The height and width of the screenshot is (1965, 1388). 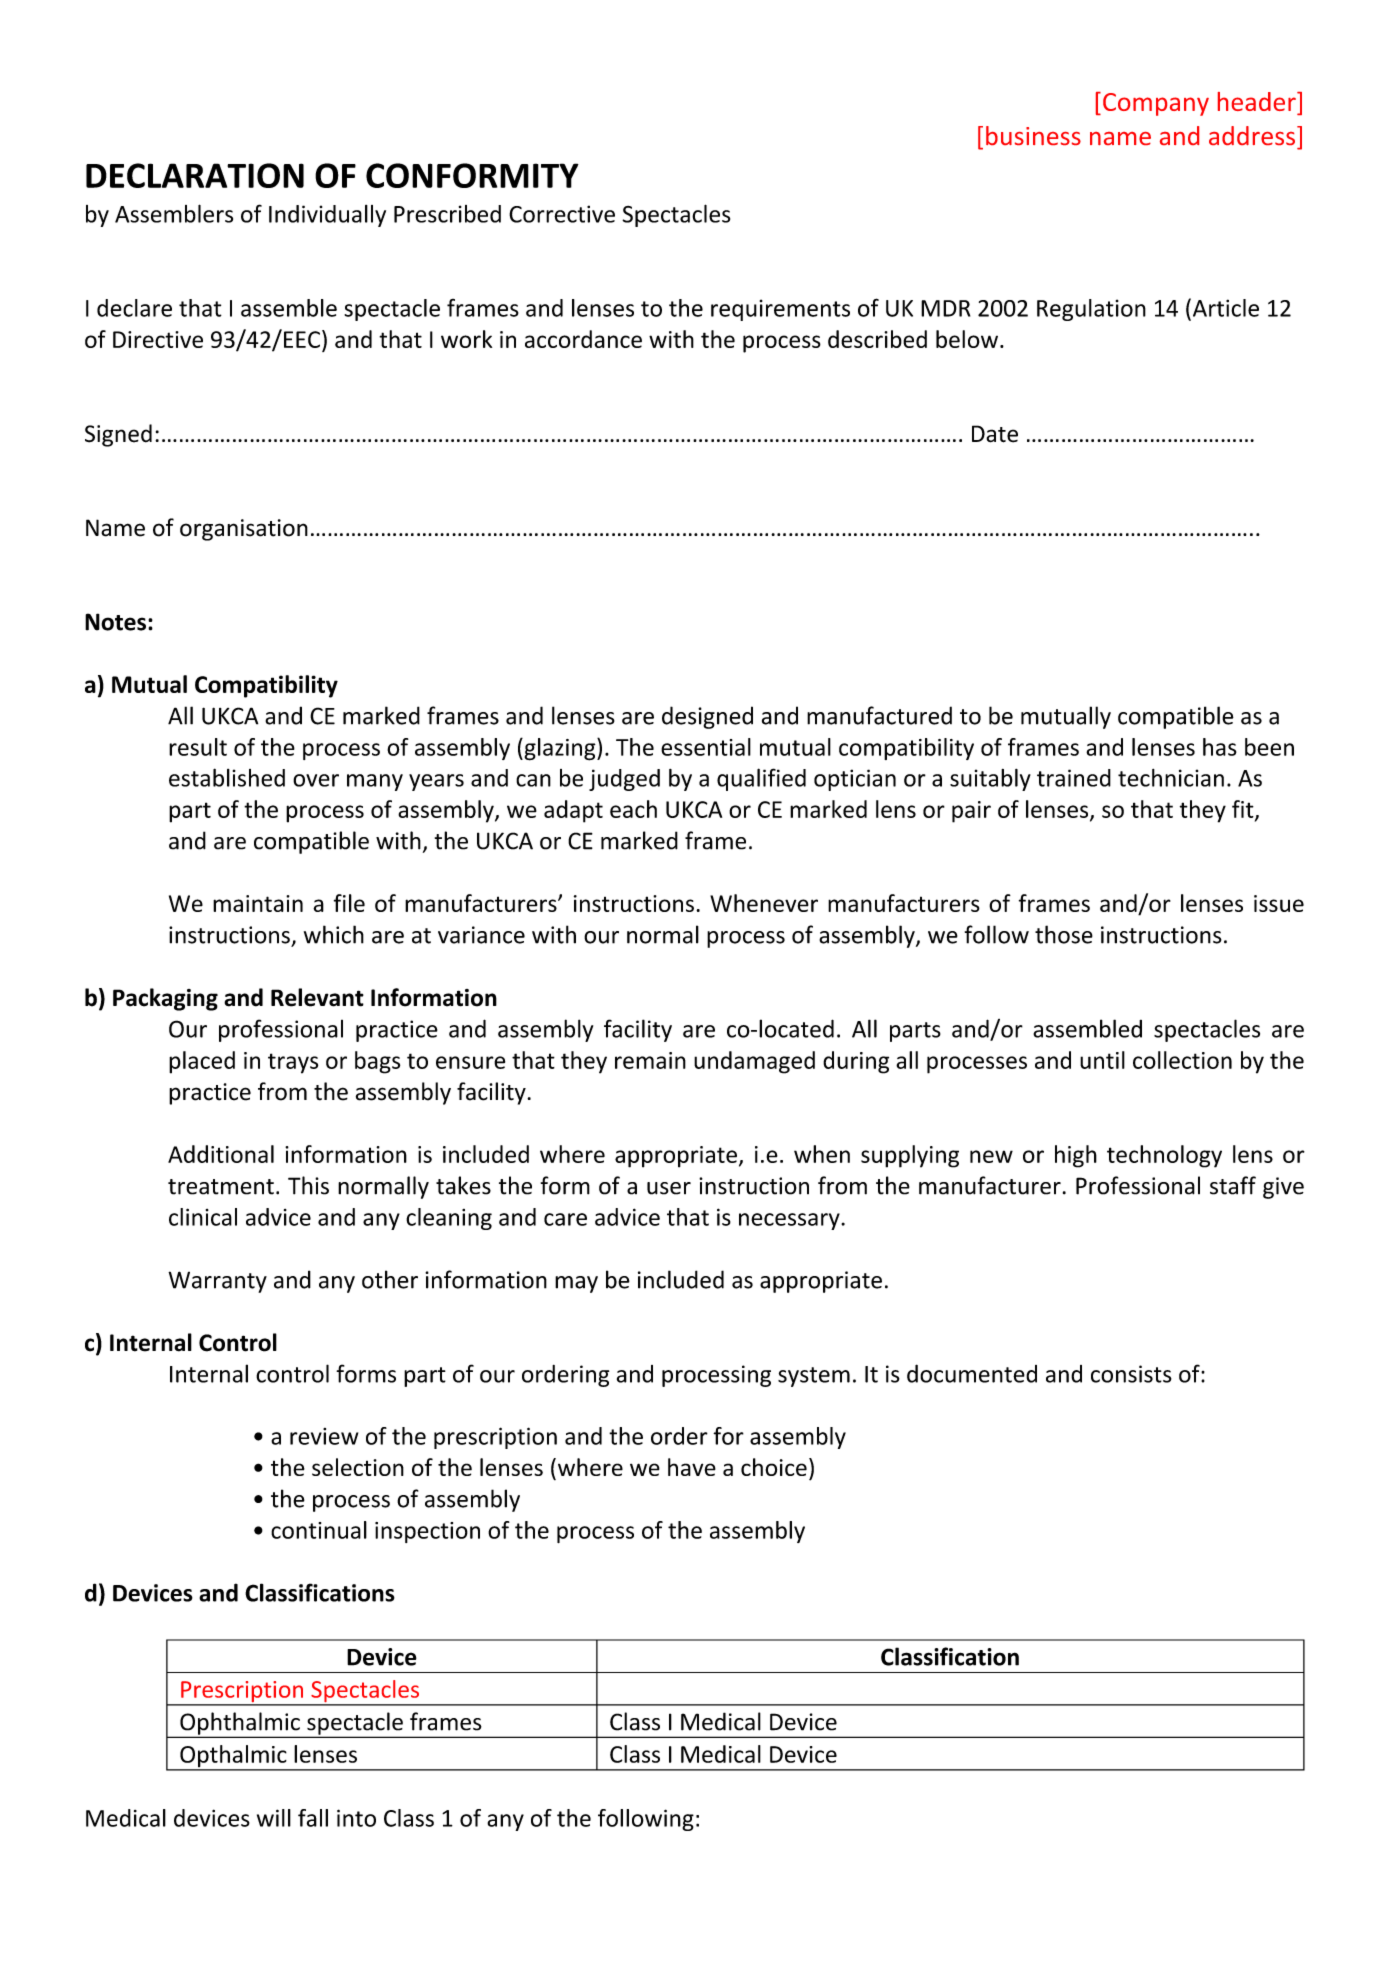 What do you see at coordinates (356, 1818) in the screenshot?
I see `into` at bounding box center [356, 1818].
